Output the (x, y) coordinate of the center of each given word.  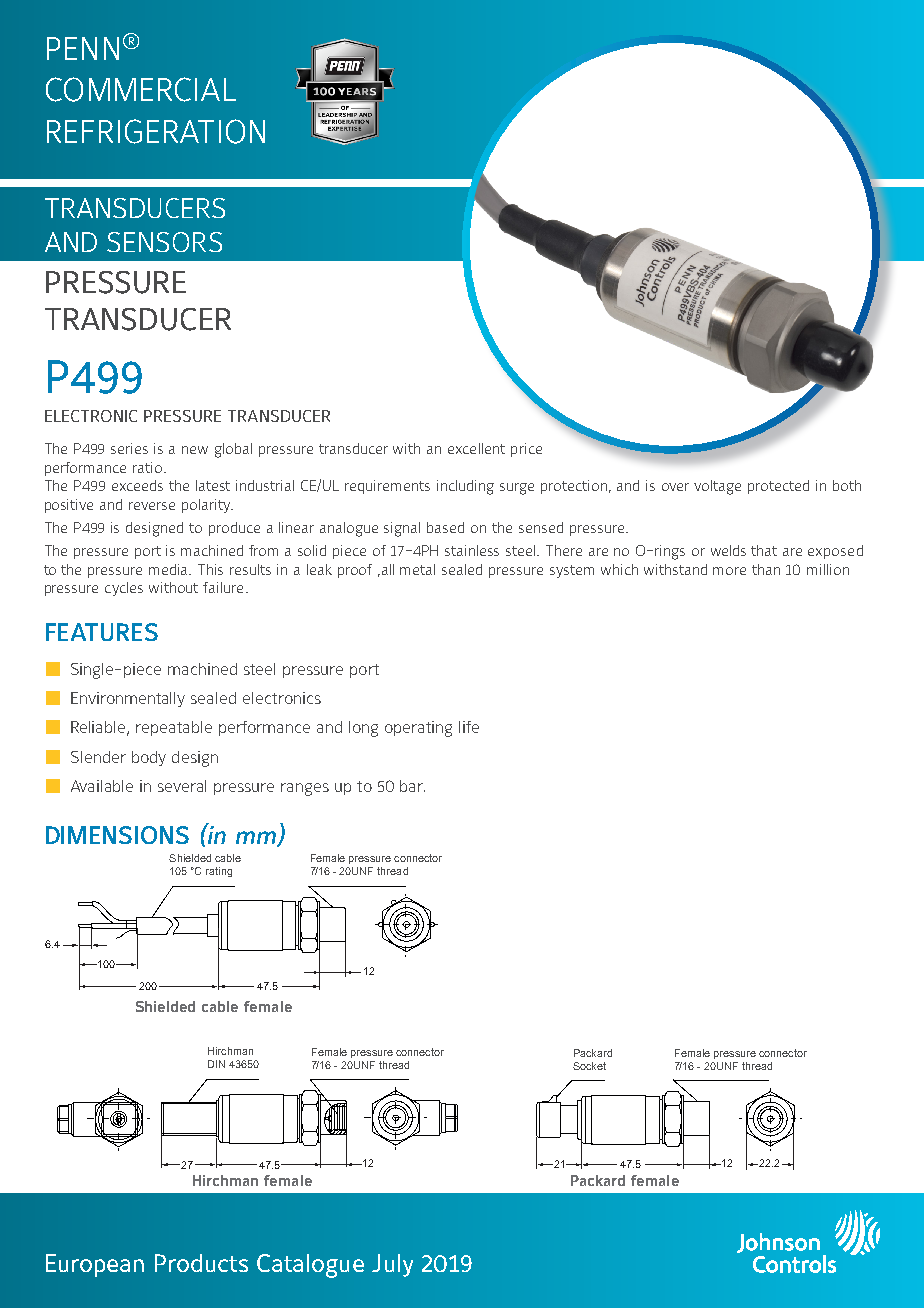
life (469, 727)
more (729, 571)
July (392, 1265)
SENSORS (164, 242)
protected (778, 487)
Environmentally (128, 699)
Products (201, 1263)
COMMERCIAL (141, 89)
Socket (589, 1066)
